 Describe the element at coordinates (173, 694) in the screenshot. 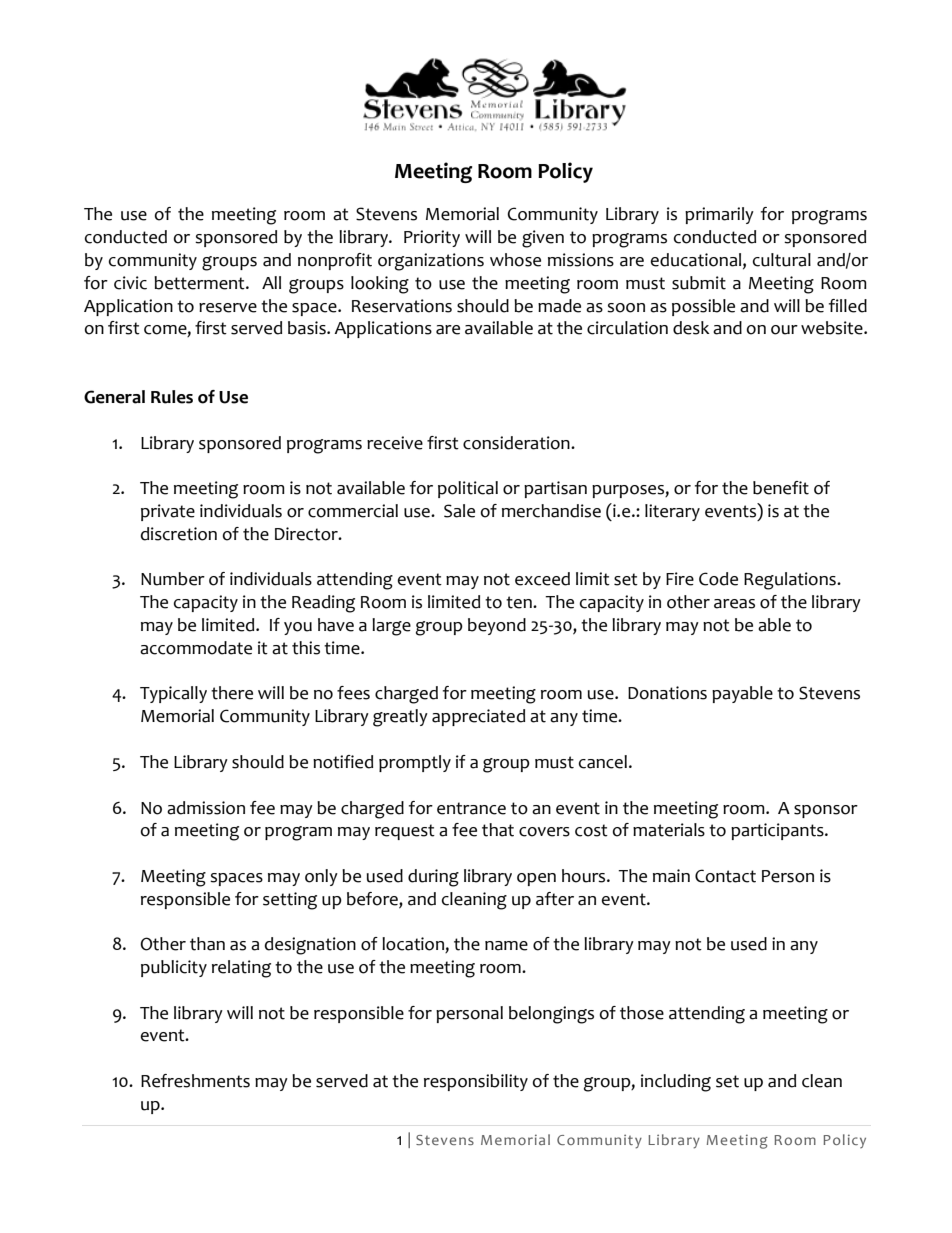

I see `Typically` at that location.
